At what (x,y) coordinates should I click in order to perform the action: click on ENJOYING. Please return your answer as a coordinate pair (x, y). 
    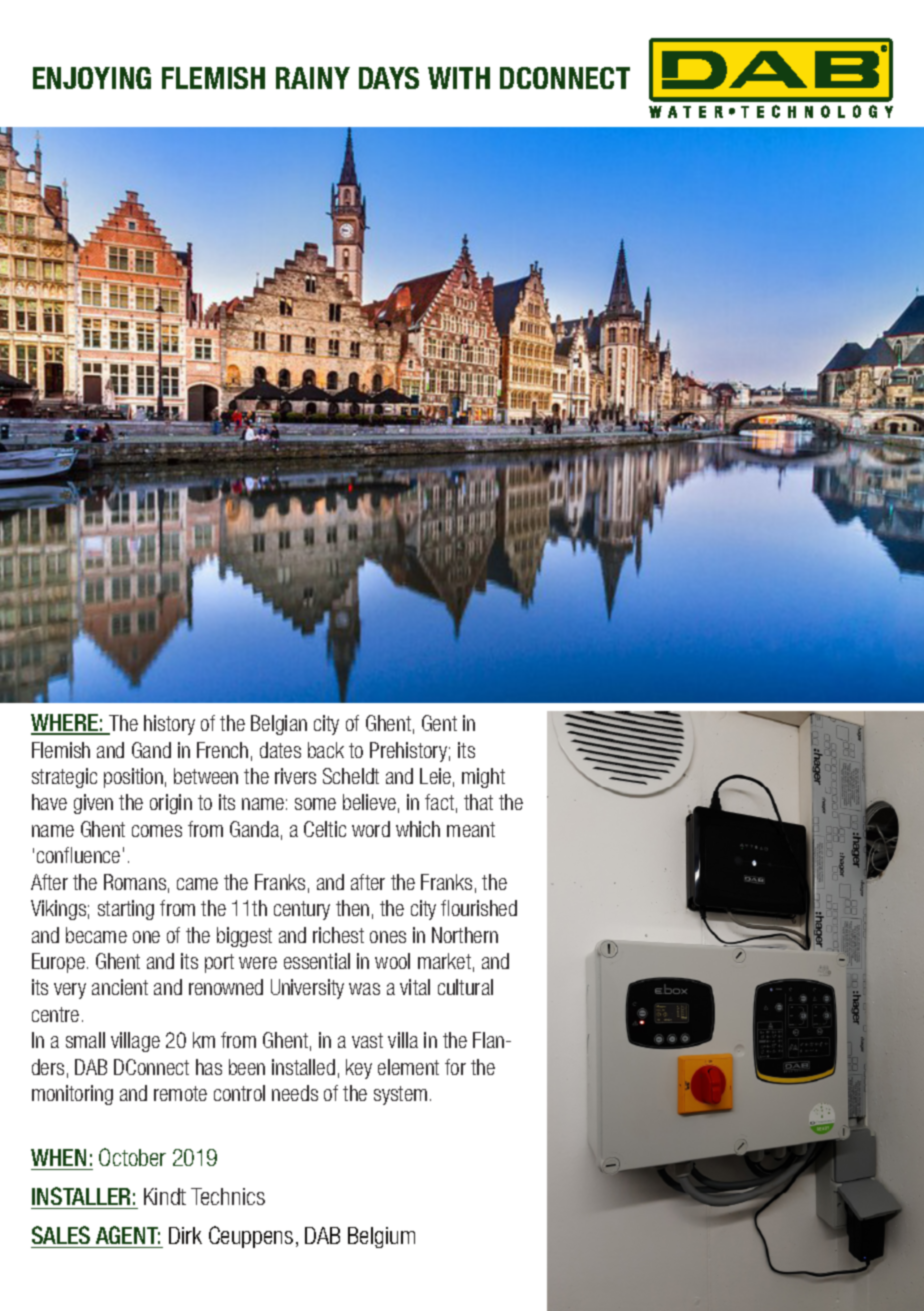
    Looking at the image, I should click on (92, 78).
